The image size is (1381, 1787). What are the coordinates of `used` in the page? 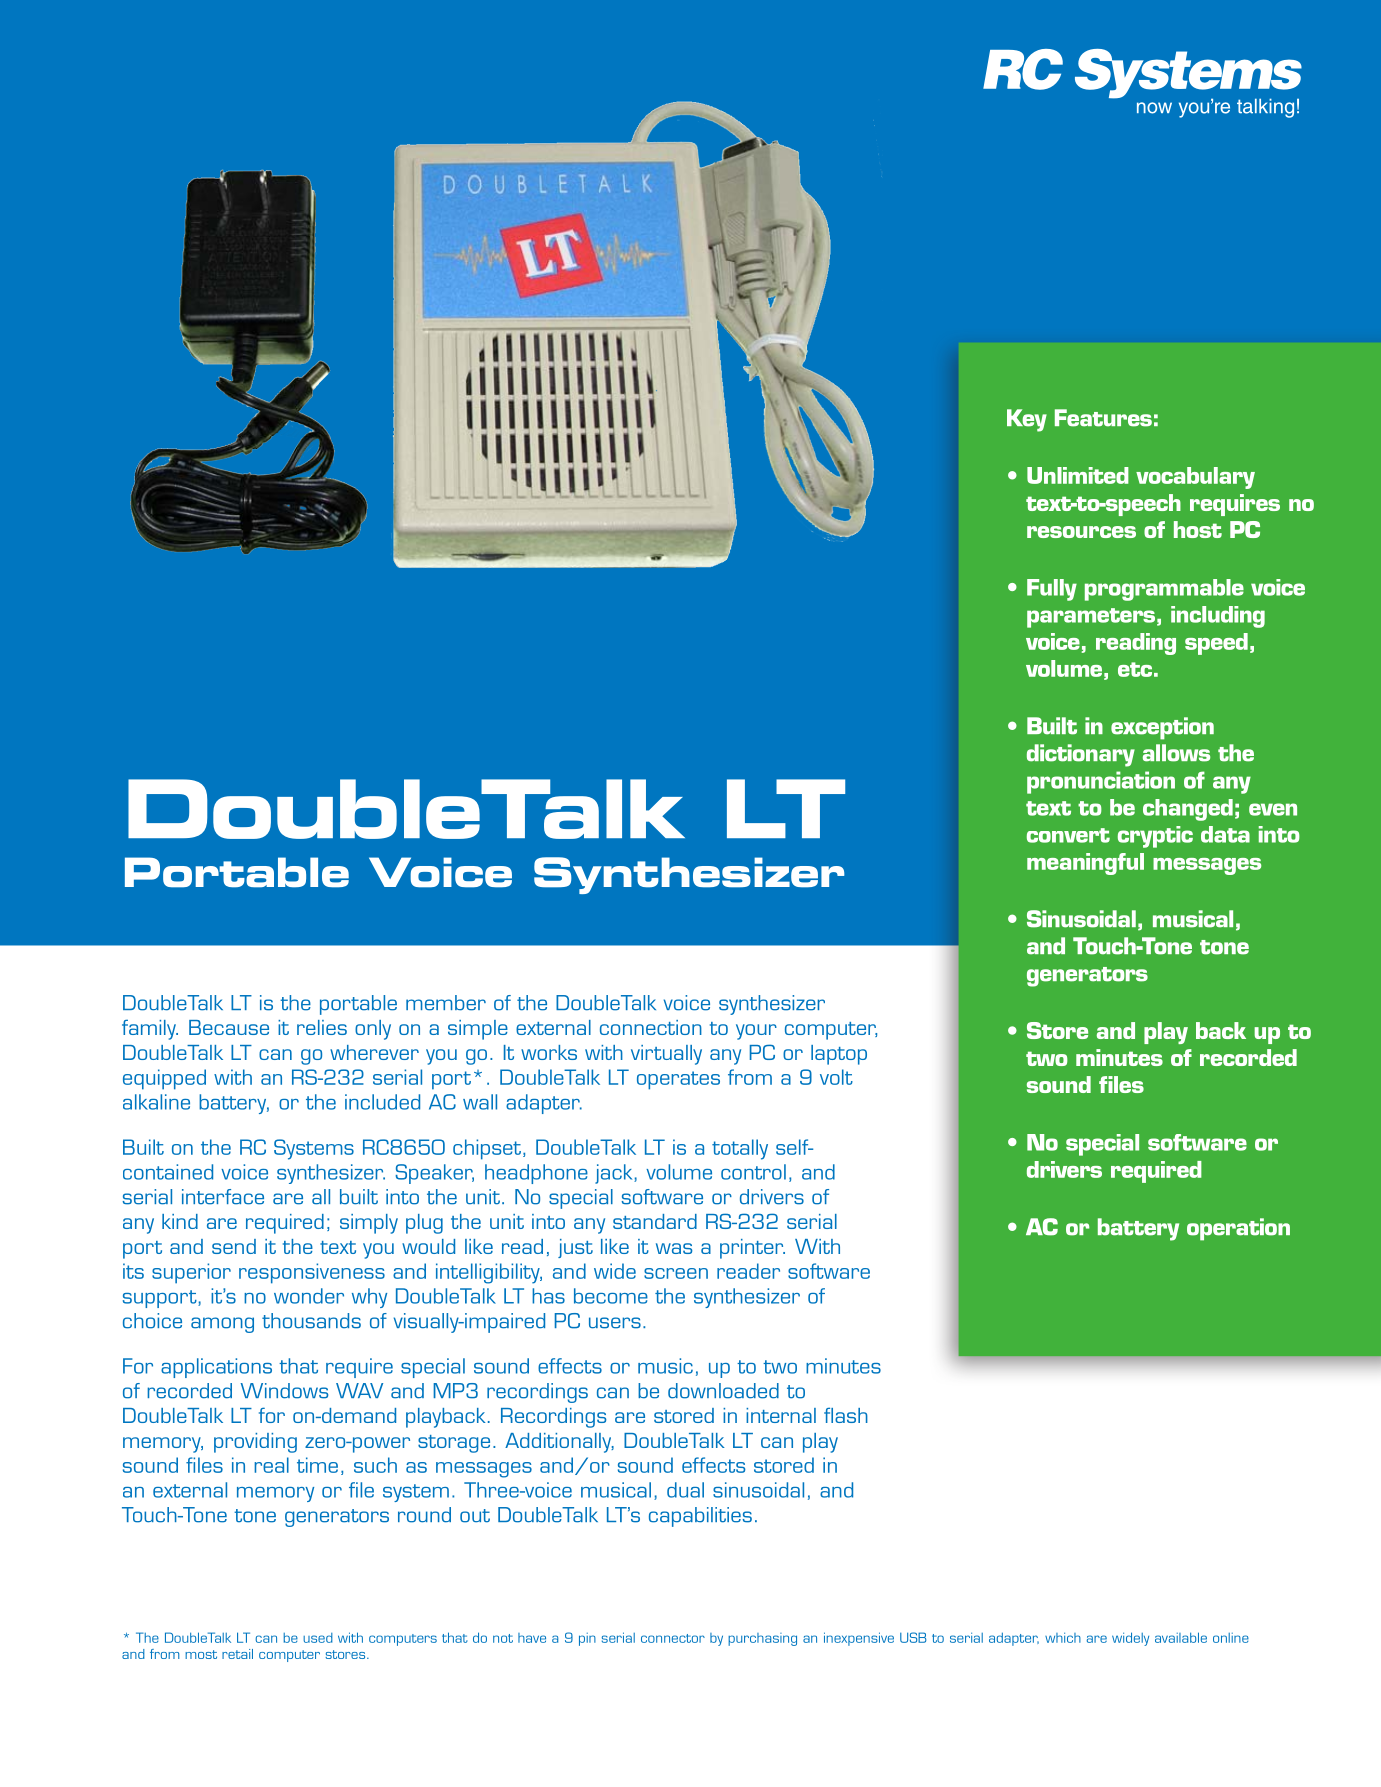 It's located at (318, 1638).
